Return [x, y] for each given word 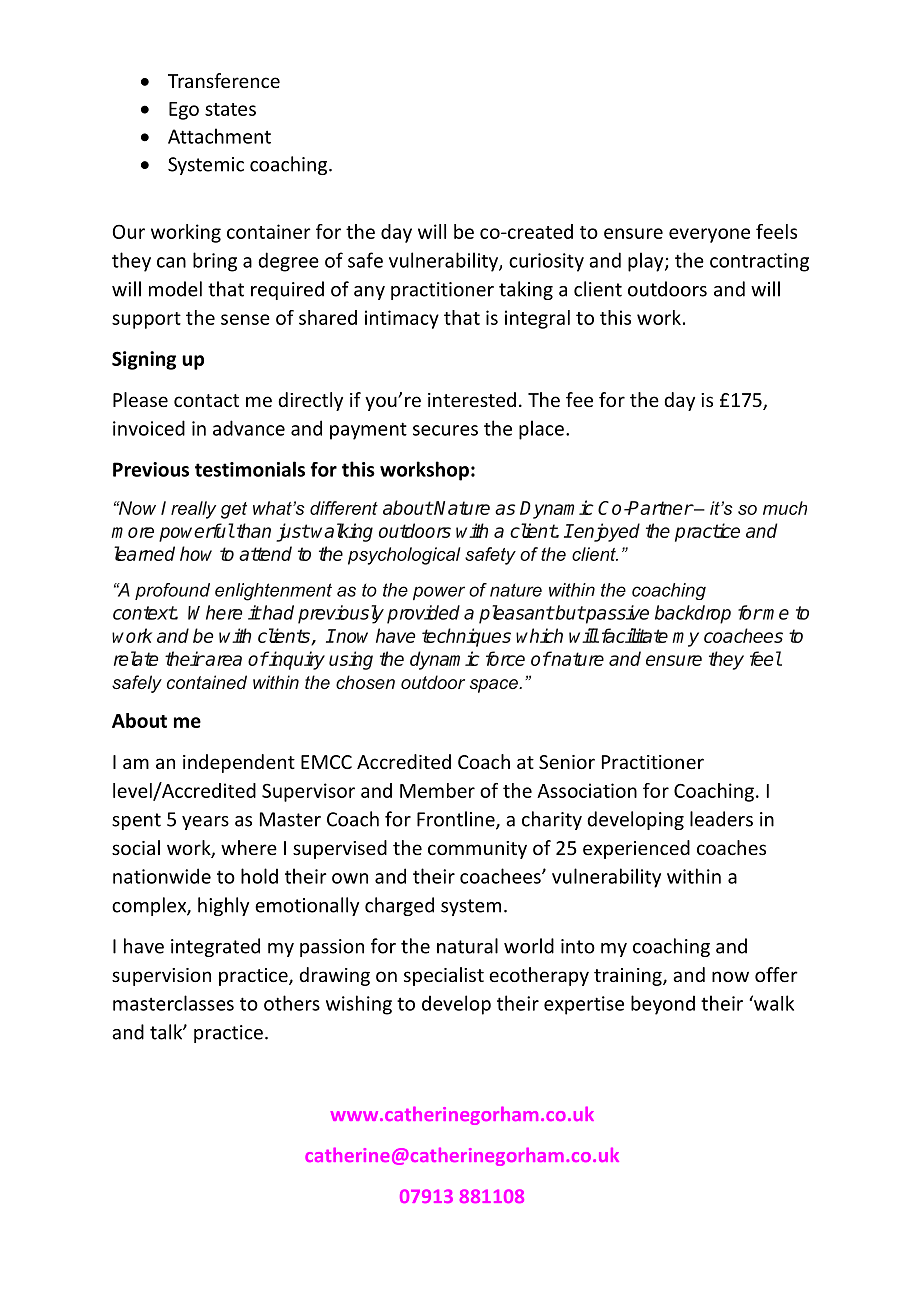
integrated [215, 947]
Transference [224, 80]
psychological [404, 556]
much [785, 508]
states [230, 109]
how [196, 553]
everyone [709, 235]
